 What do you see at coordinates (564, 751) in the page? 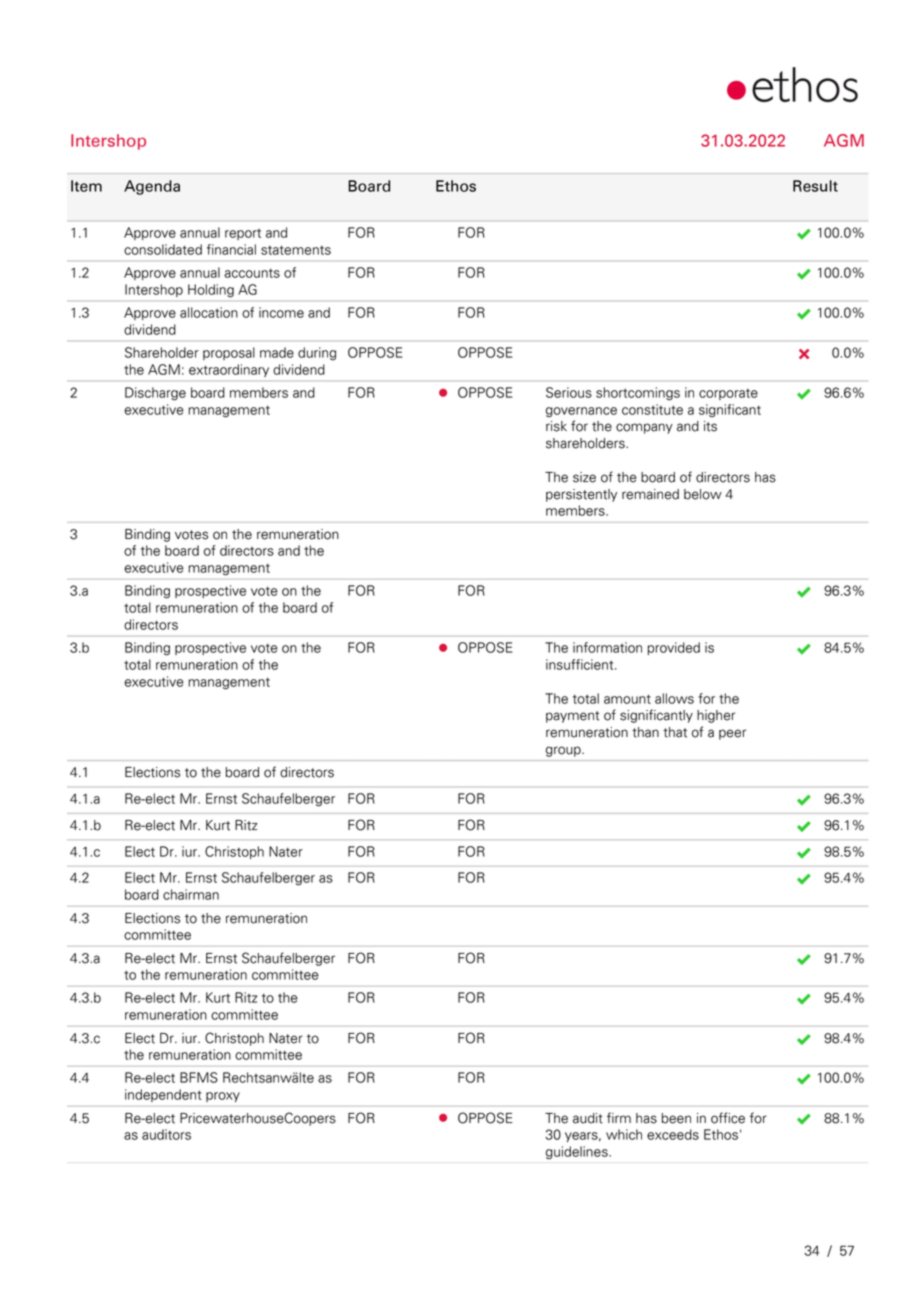
I see `group` at bounding box center [564, 751].
